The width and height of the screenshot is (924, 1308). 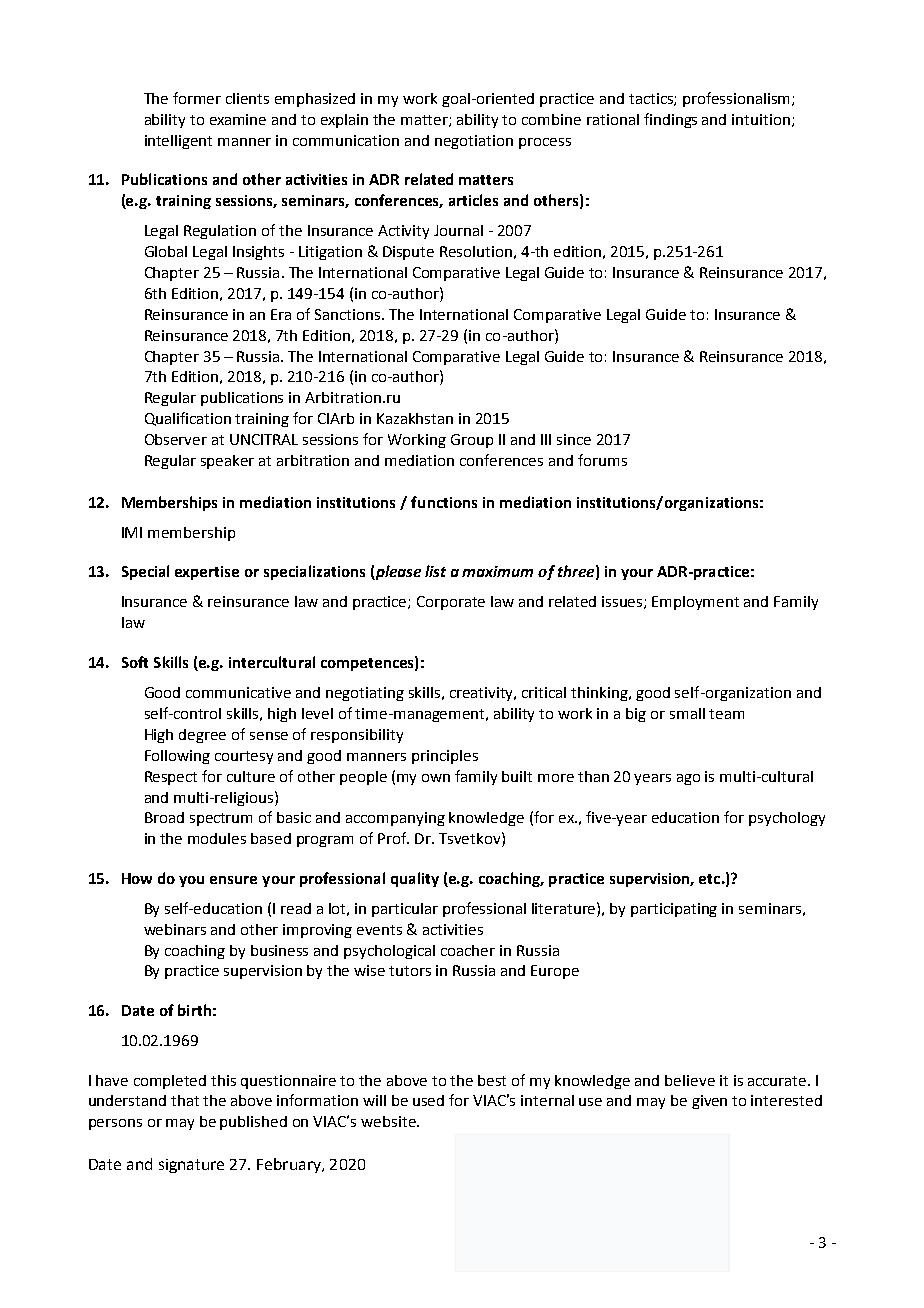 What do you see at coordinates (178, 142) in the screenshot?
I see `intelligent` at bounding box center [178, 142].
